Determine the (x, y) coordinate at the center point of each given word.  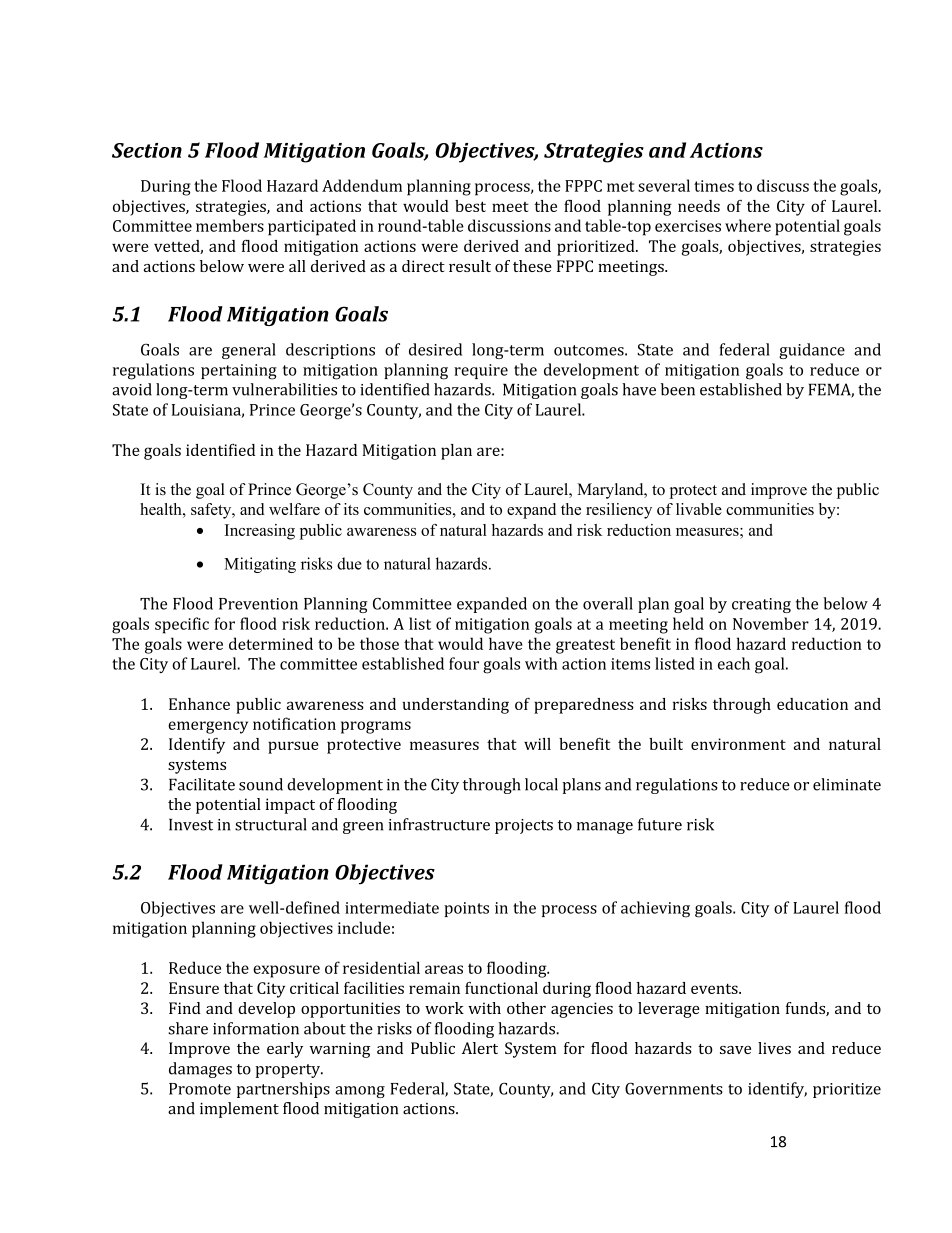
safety (212, 511)
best (470, 206)
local (541, 784)
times (714, 186)
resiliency (619, 511)
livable (699, 509)
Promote (200, 1089)
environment (738, 744)
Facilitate (202, 784)
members (230, 225)
